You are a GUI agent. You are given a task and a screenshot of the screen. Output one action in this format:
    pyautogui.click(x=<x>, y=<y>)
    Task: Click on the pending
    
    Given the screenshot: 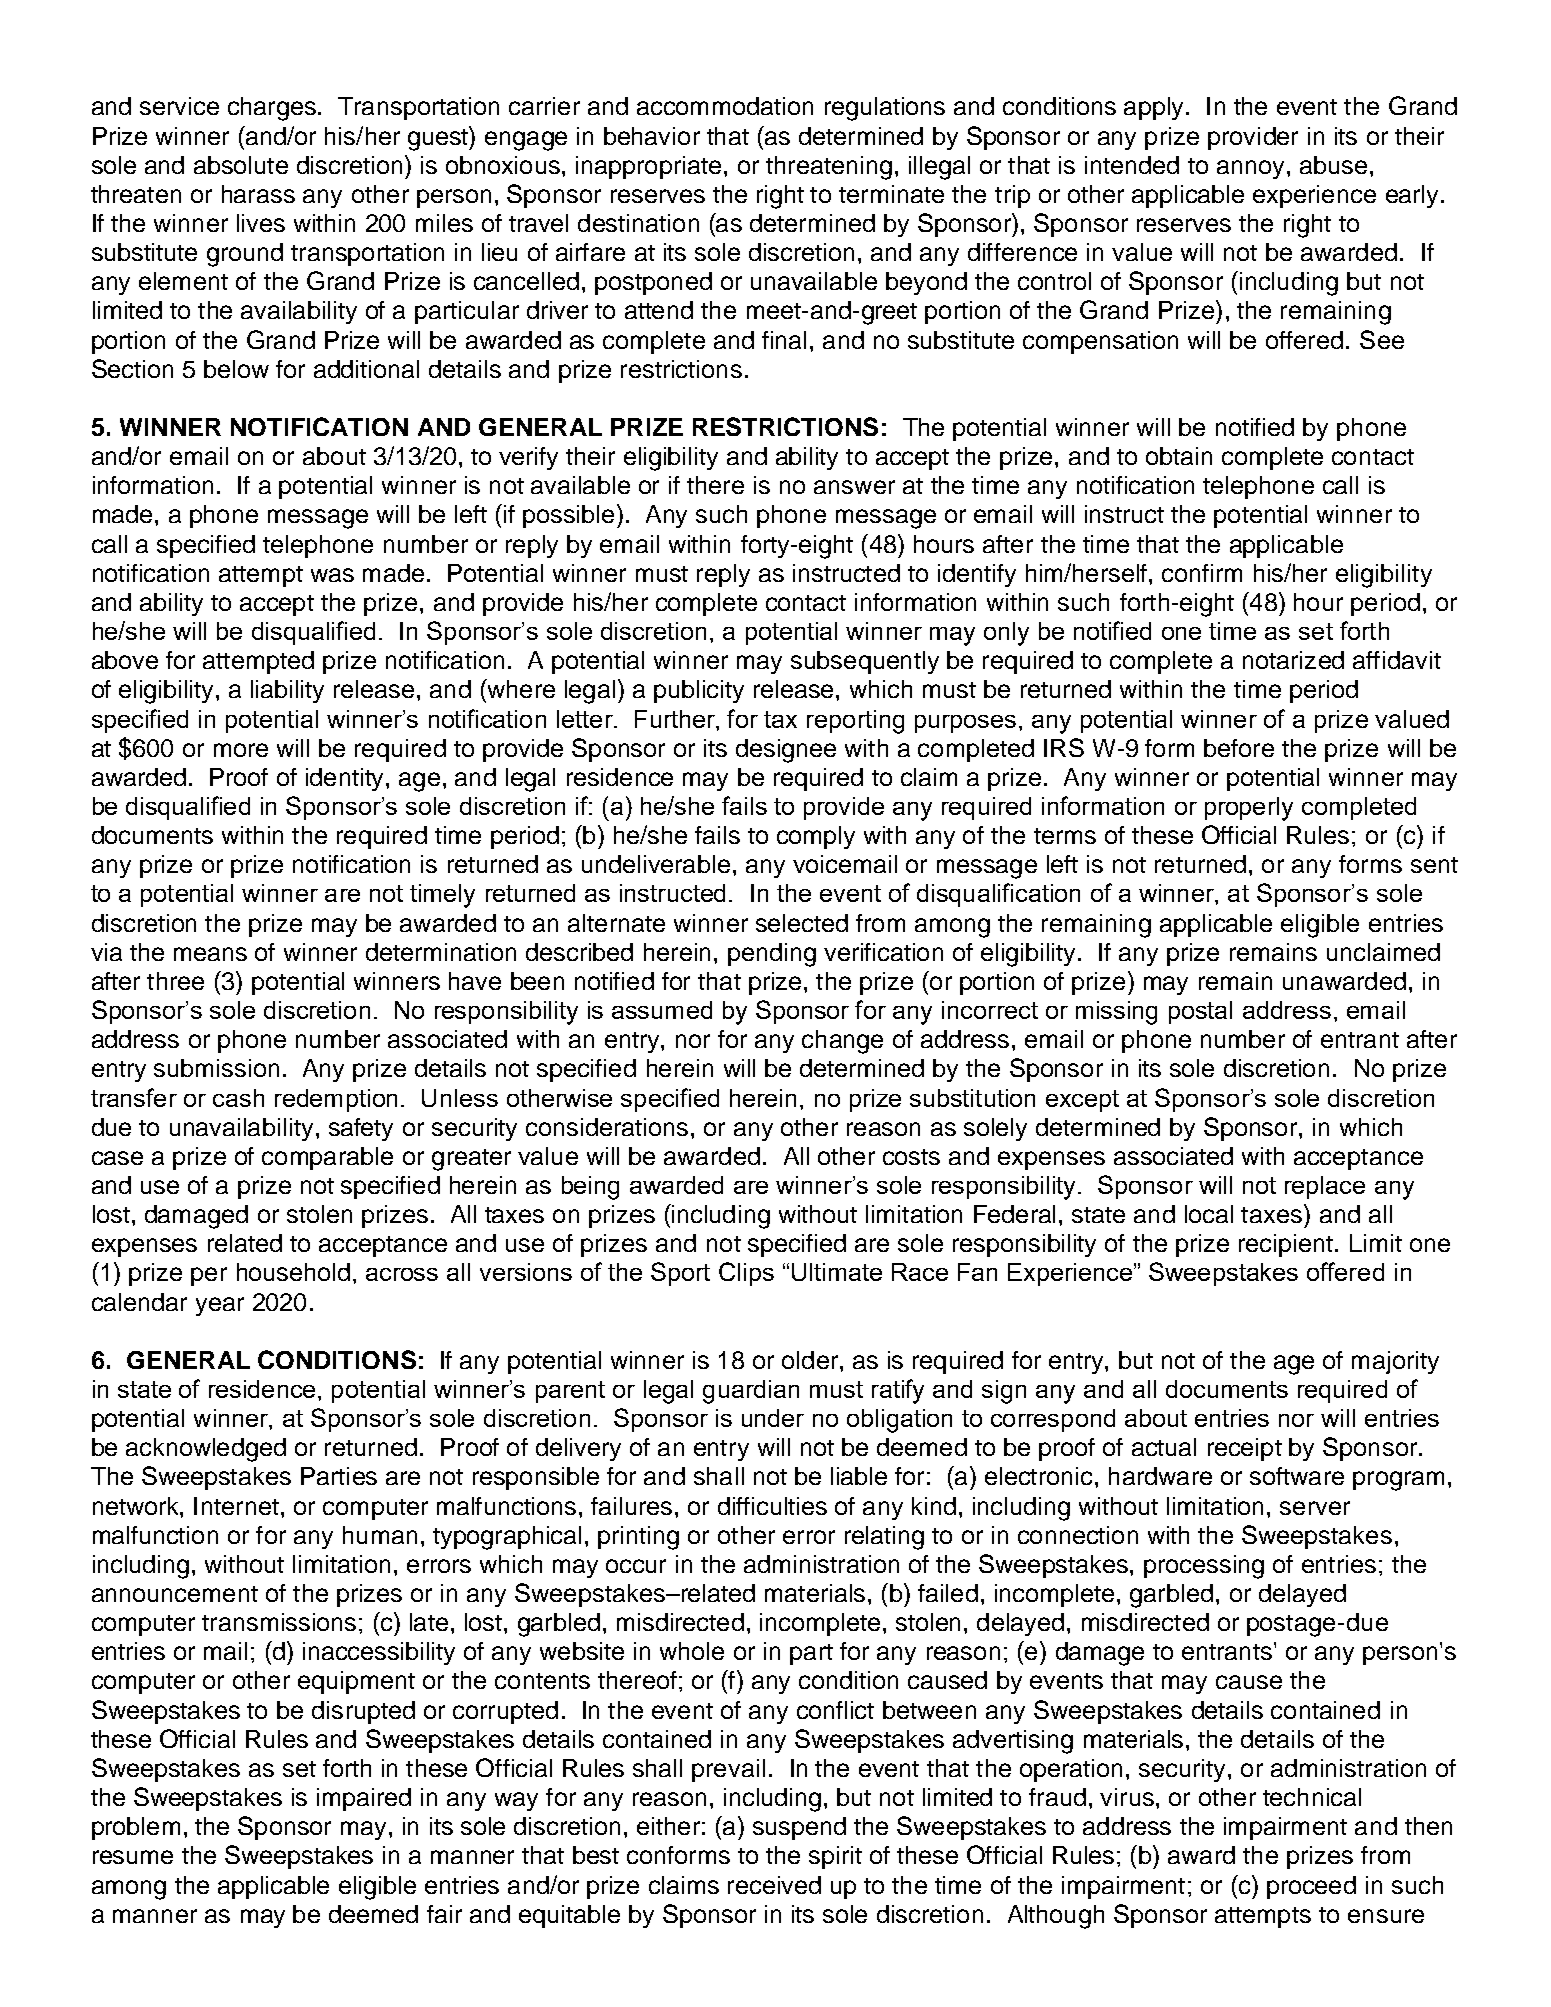 What is the action you would take?
    pyautogui.click(x=772, y=955)
